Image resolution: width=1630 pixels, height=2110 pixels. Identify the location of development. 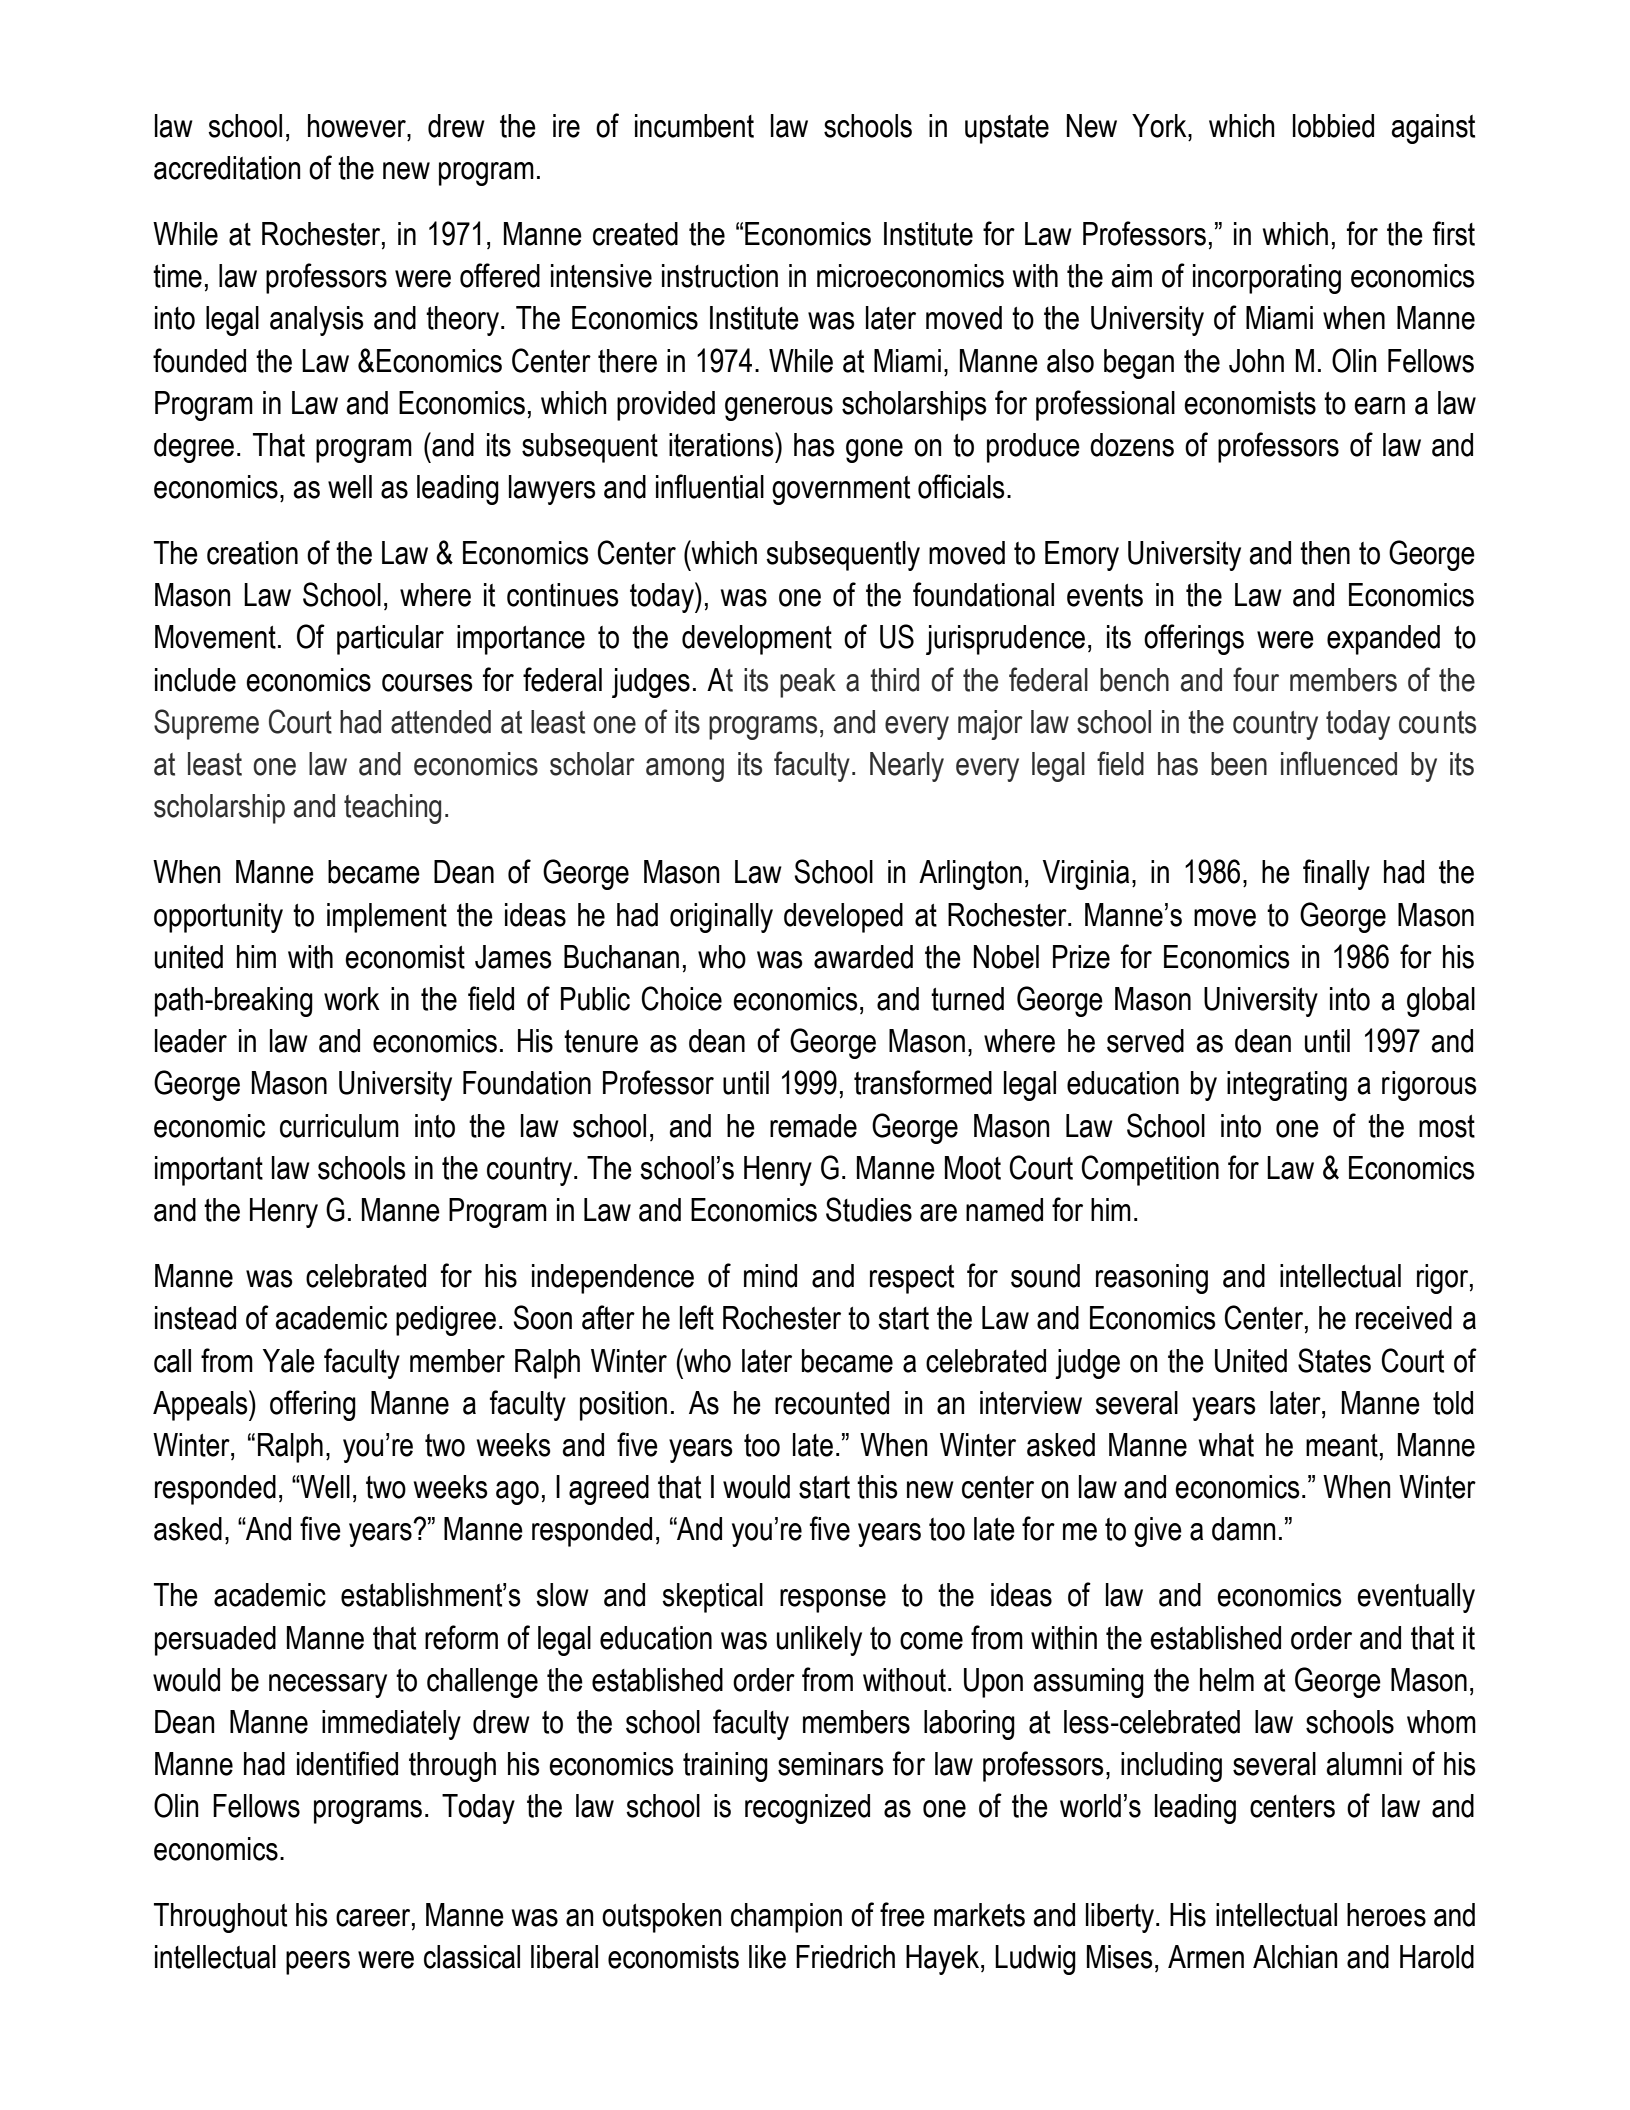
(757, 640).
